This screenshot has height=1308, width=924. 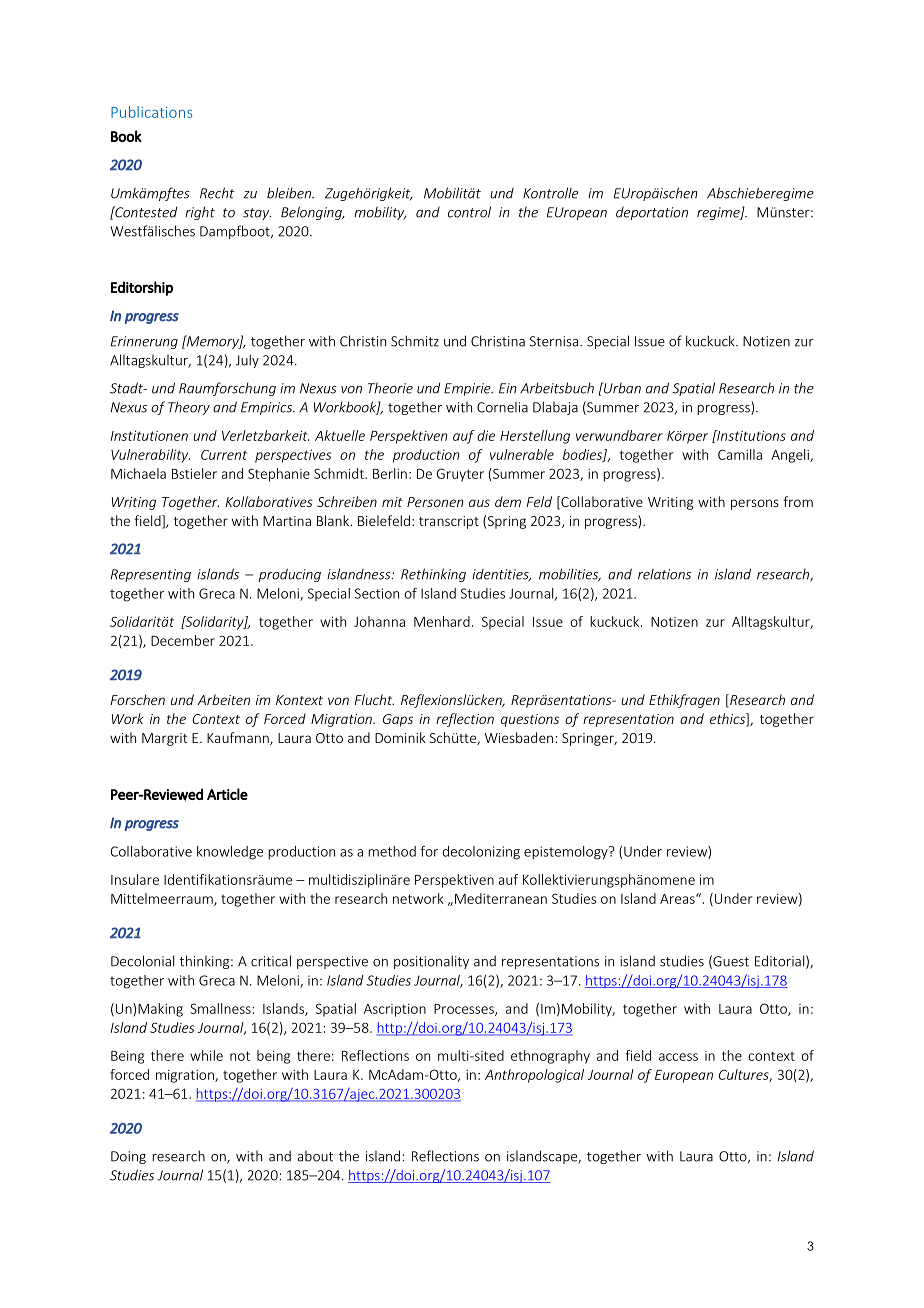 I want to click on Doing, so click(x=128, y=1157).
